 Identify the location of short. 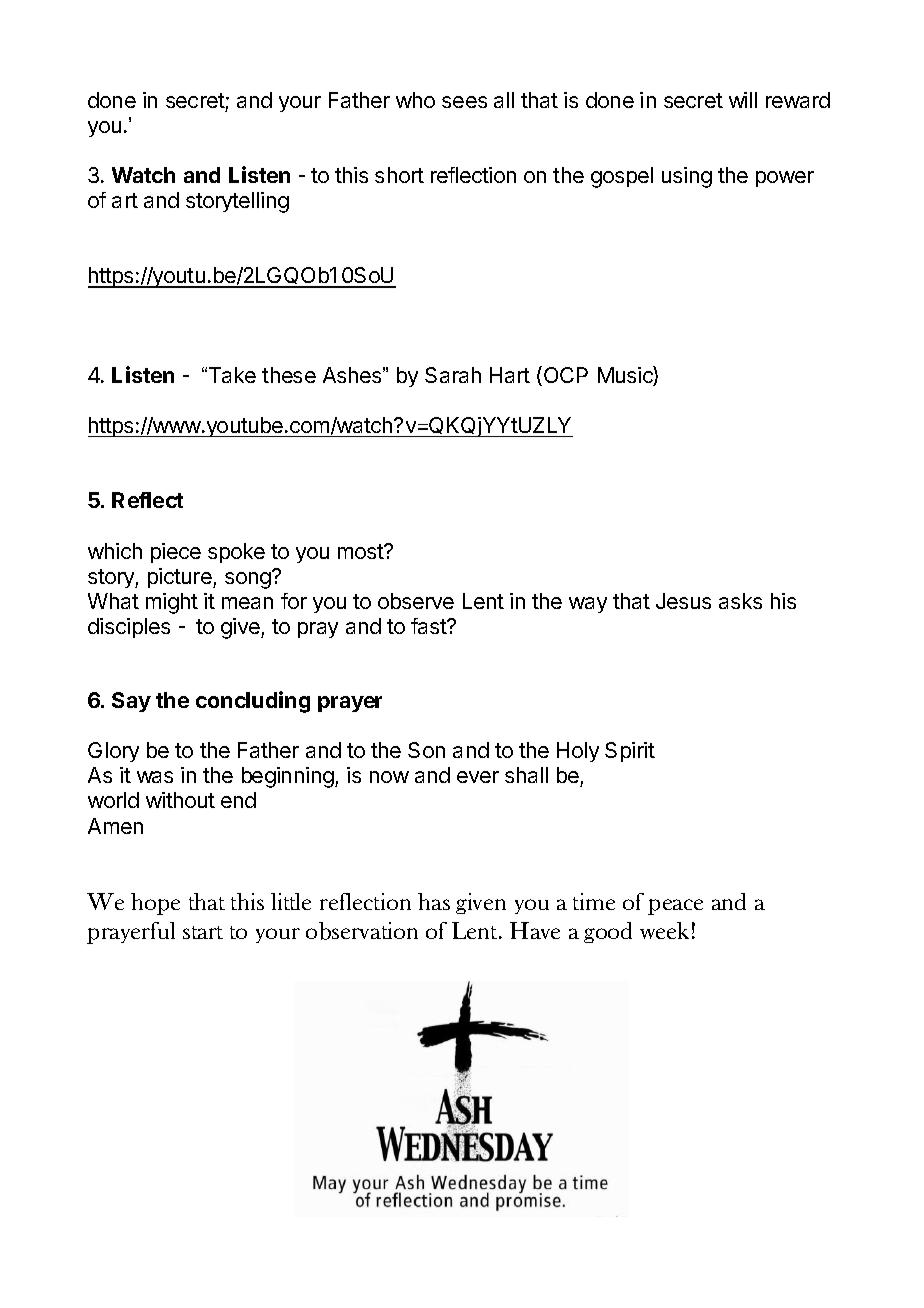
(399, 175).
